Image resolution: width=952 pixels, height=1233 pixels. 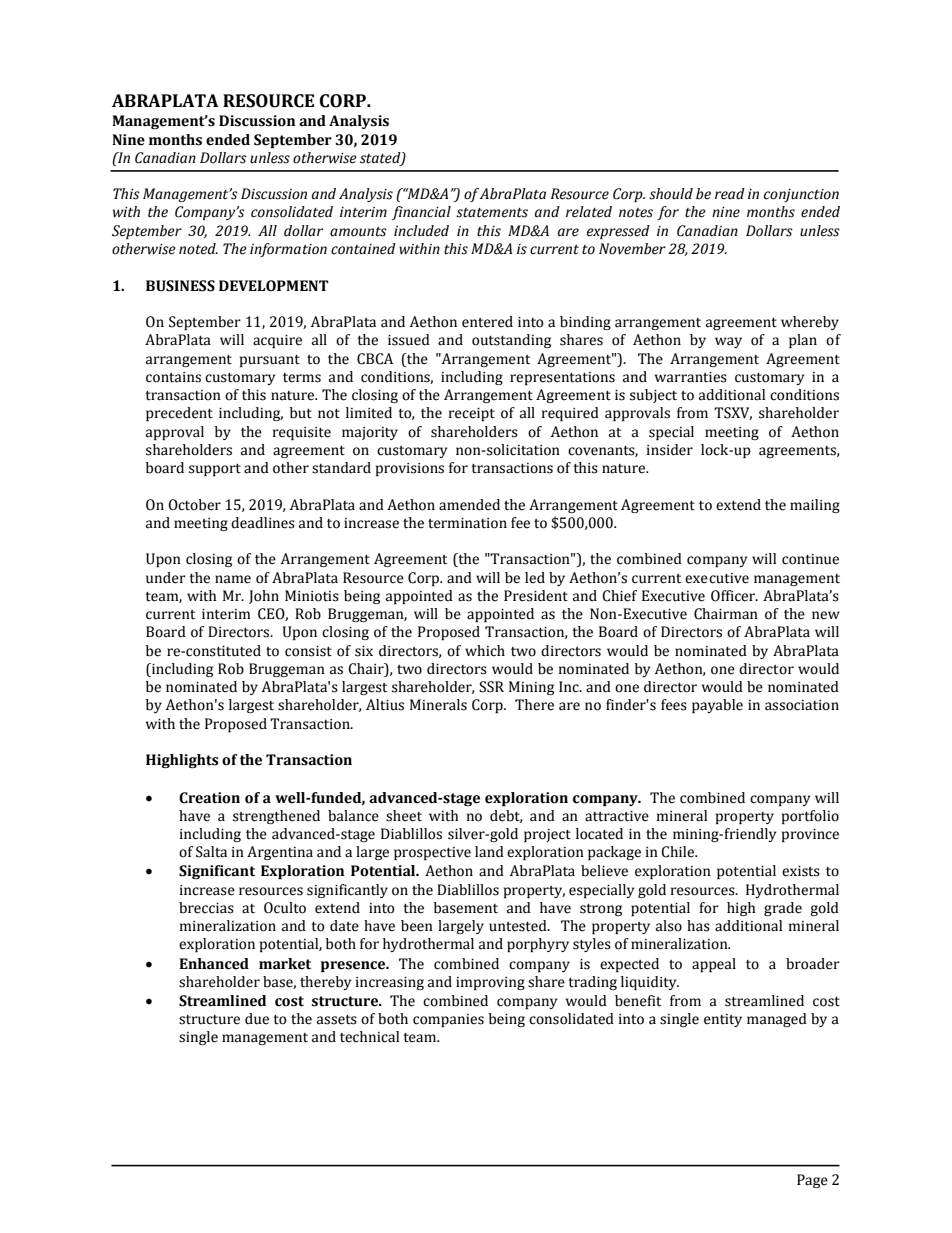 I want to click on companies, so click(x=448, y=1020).
